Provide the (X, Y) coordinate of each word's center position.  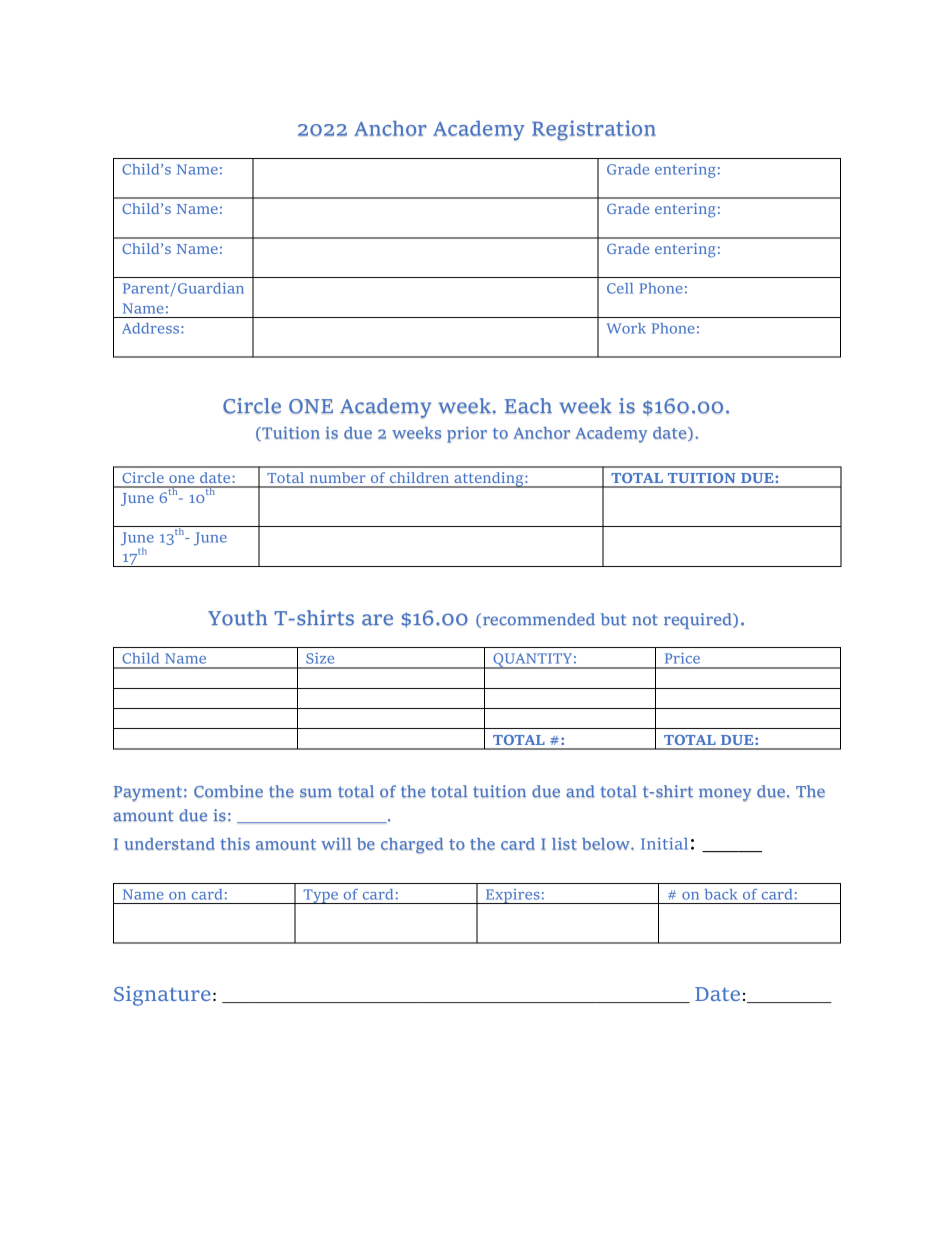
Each (528, 406)
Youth (237, 618)
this (235, 843)
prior (467, 434)
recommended (539, 619)
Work (626, 328)
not (645, 620)
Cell (620, 288)
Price (682, 658)
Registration (594, 130)
